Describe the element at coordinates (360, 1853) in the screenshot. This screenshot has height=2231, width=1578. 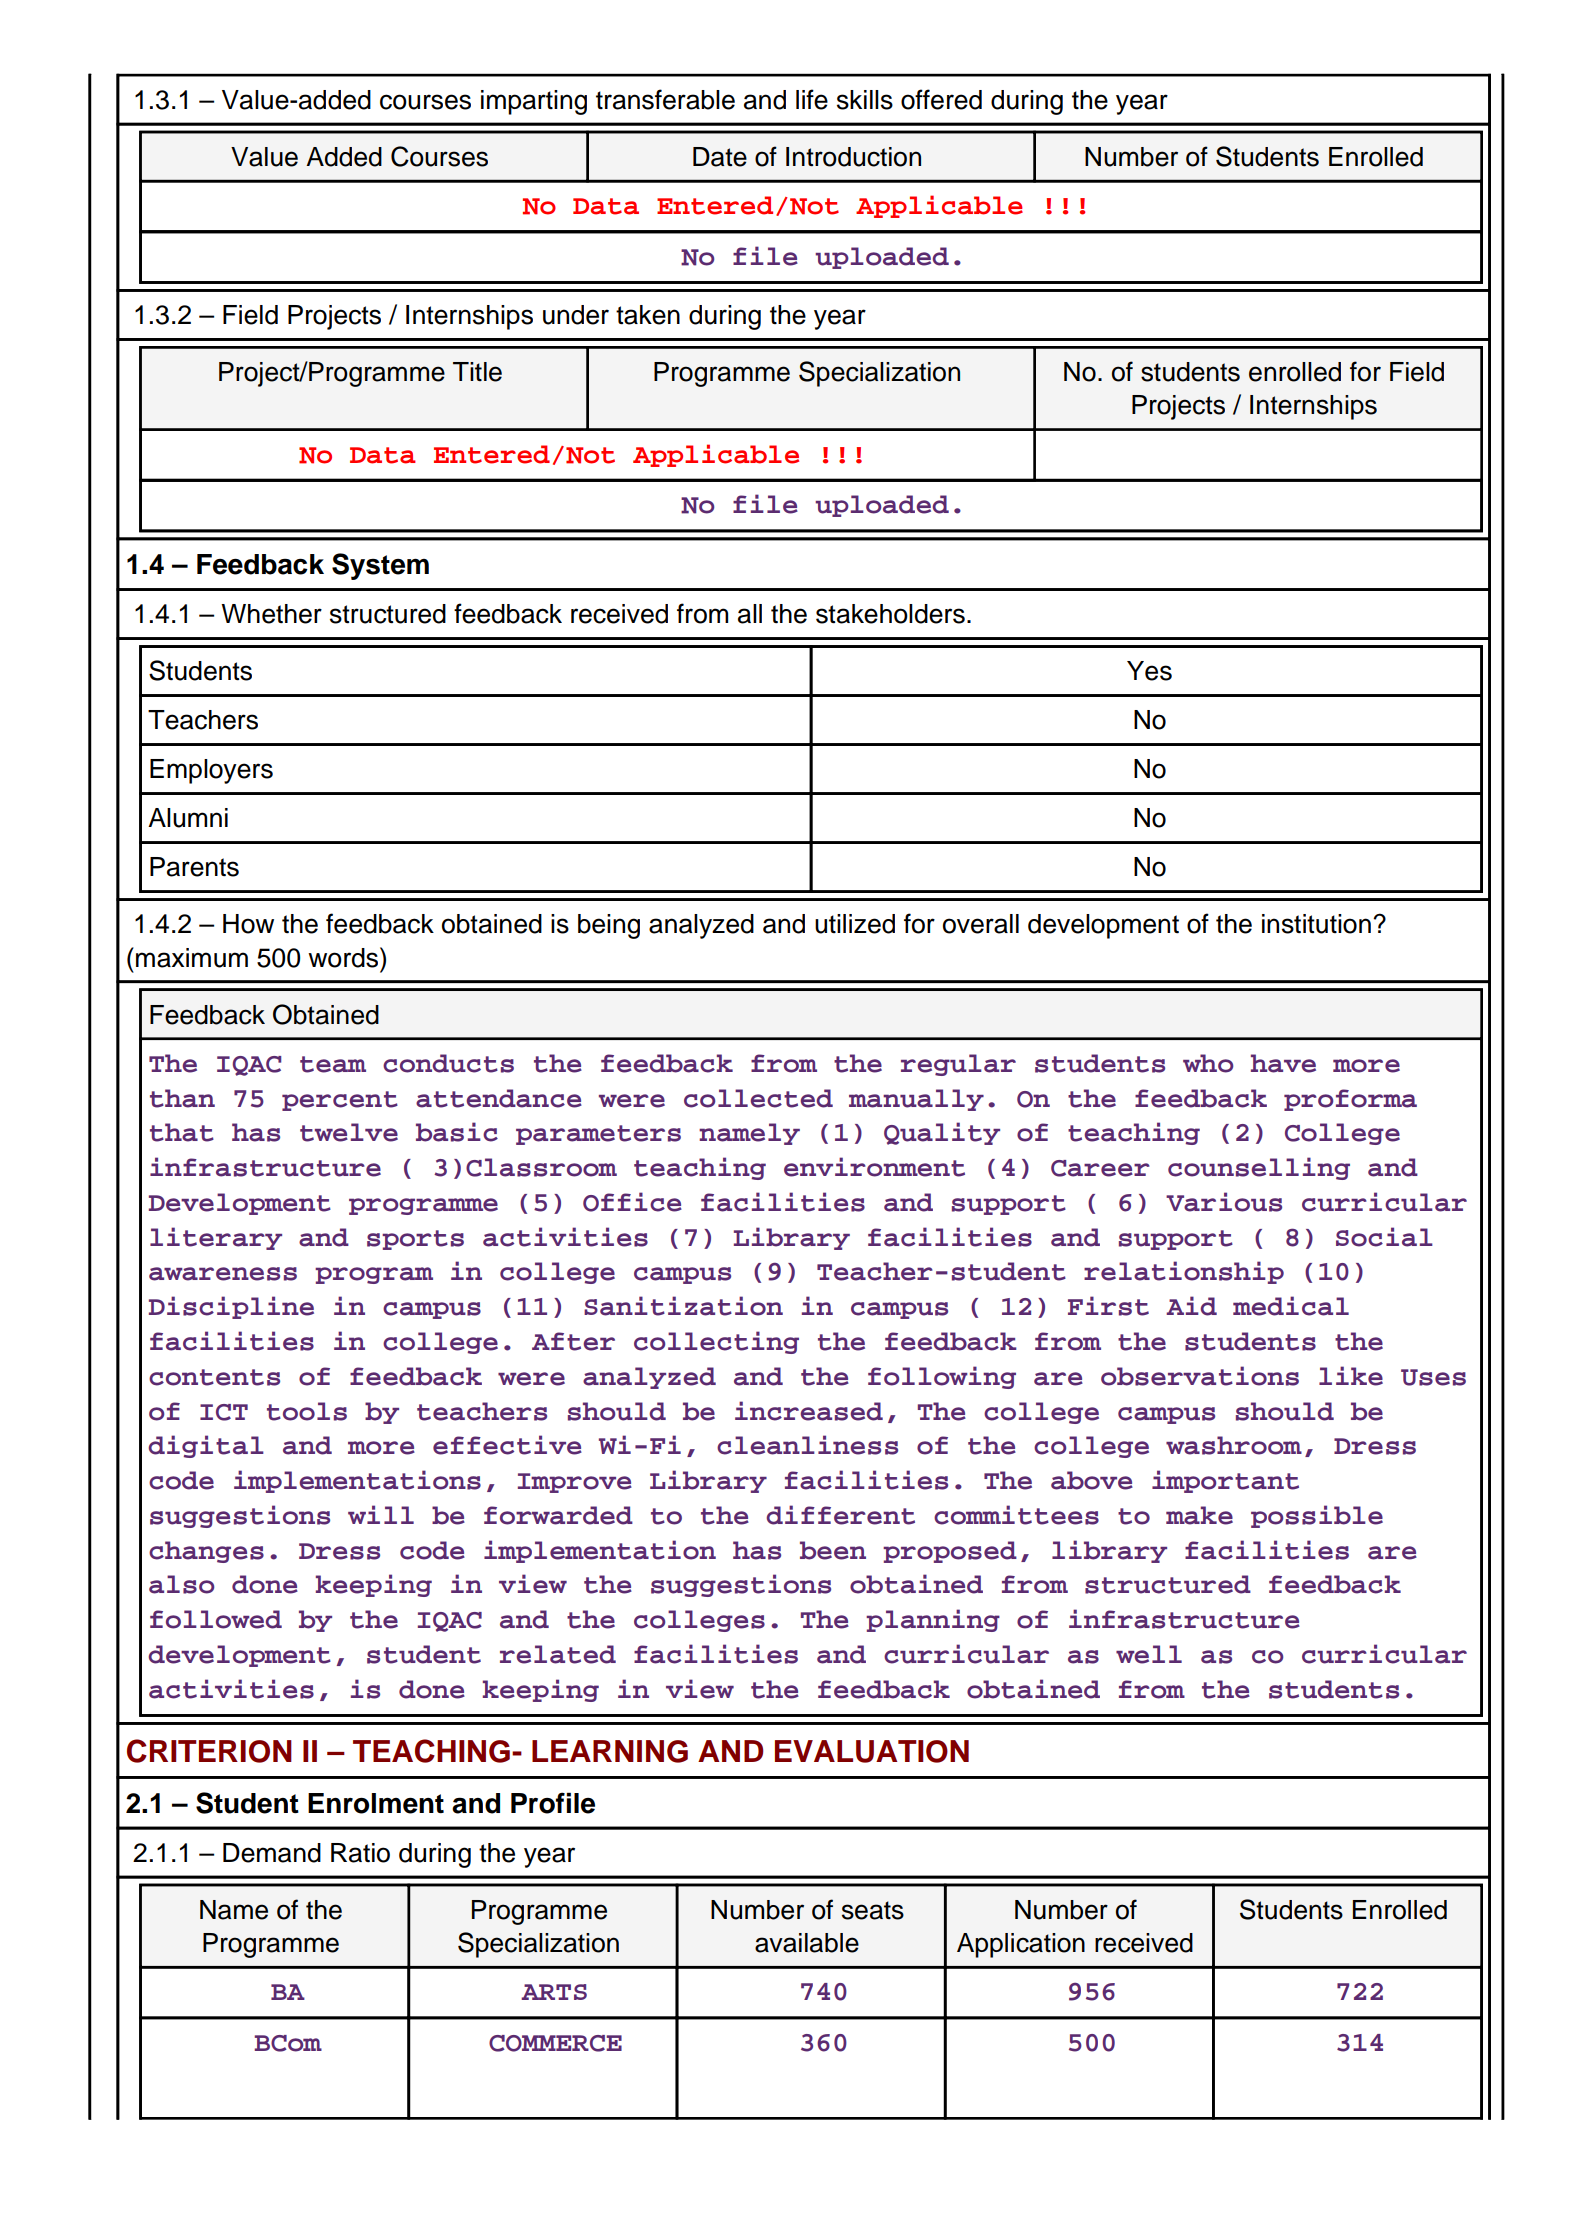
I see `Ratio` at that location.
